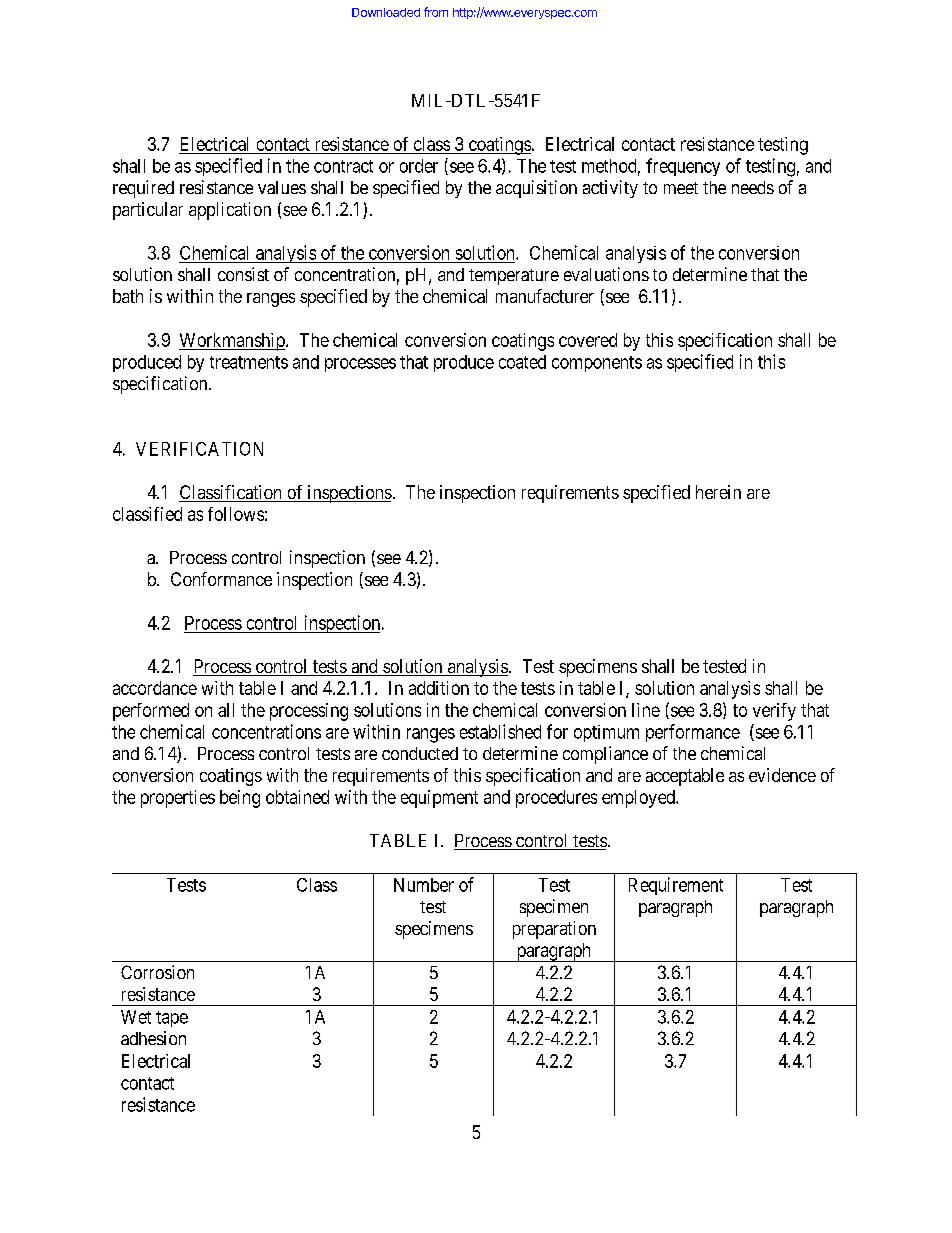  What do you see at coordinates (693, 733) in the page?
I see `performance` at bounding box center [693, 733].
